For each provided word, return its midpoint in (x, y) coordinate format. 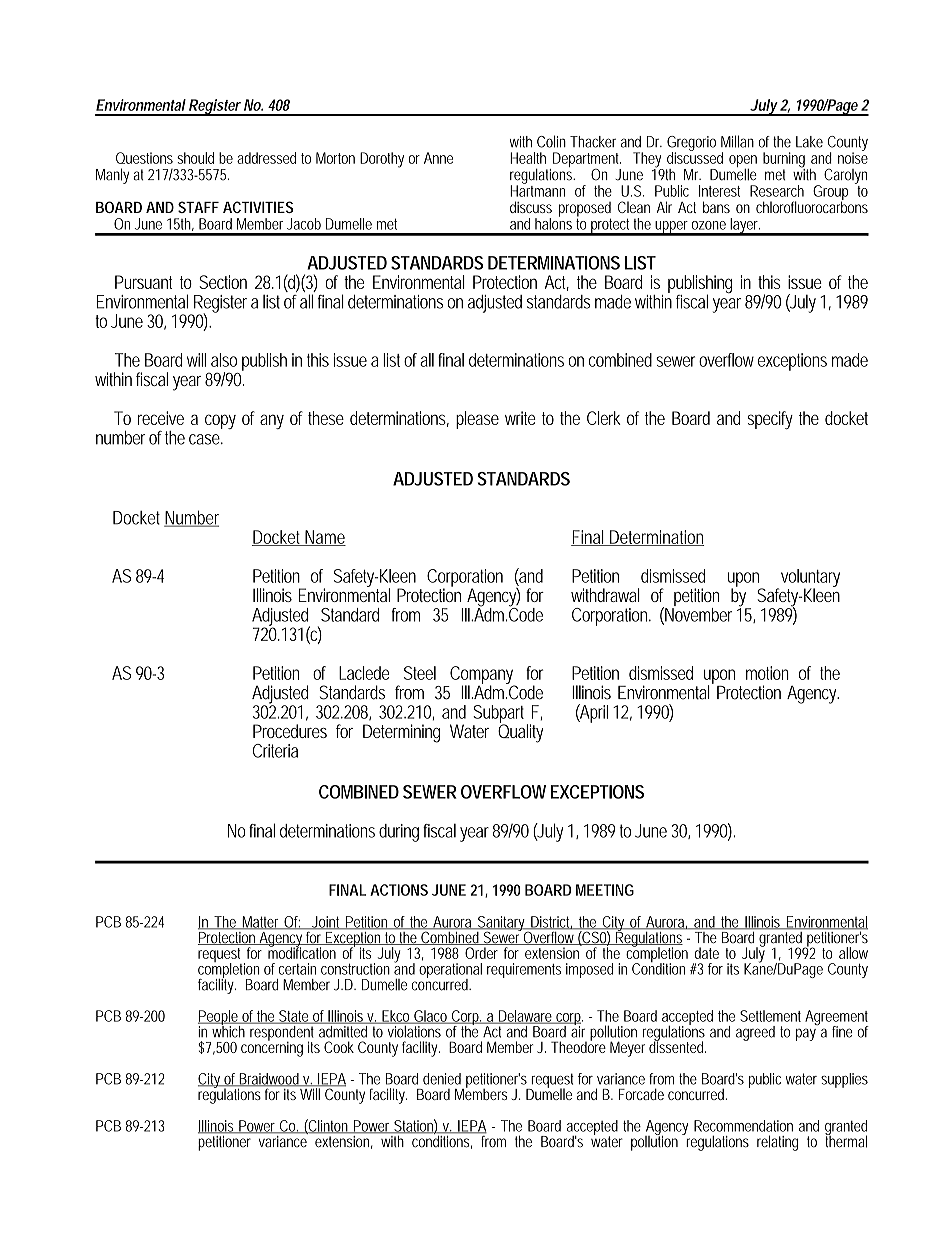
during (399, 833)
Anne (438, 158)
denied (442, 1079)
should (195, 158)
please (477, 420)
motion (767, 673)
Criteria (275, 751)
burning (784, 161)
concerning (272, 1048)
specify (770, 420)
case (204, 439)
